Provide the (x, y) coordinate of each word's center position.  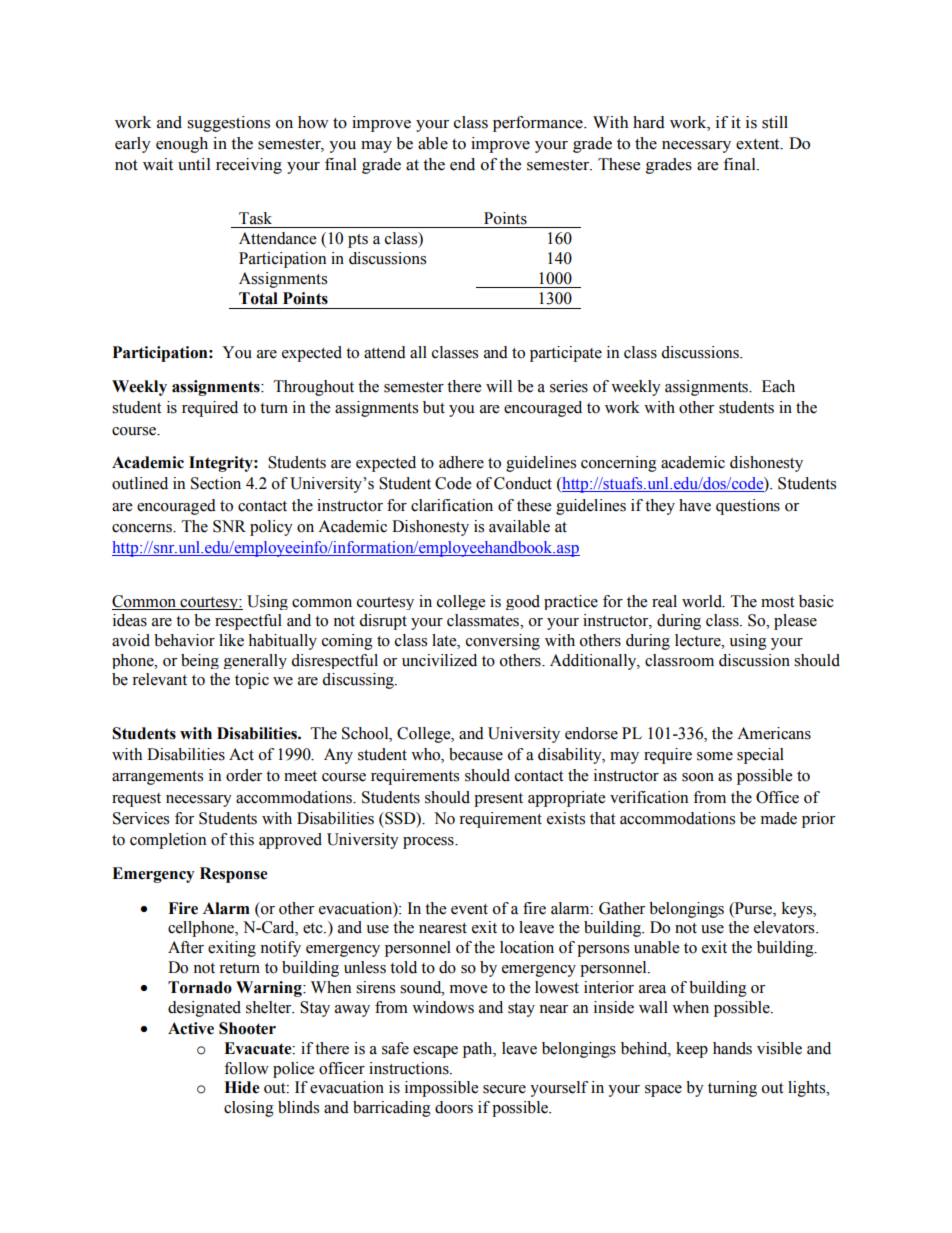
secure (504, 1089)
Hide (242, 1087)
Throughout (314, 388)
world (703, 601)
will (499, 386)
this (241, 839)
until (194, 164)
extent (759, 144)
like (231, 640)
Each (778, 386)
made (779, 818)
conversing (503, 642)
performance (539, 124)
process (429, 843)
